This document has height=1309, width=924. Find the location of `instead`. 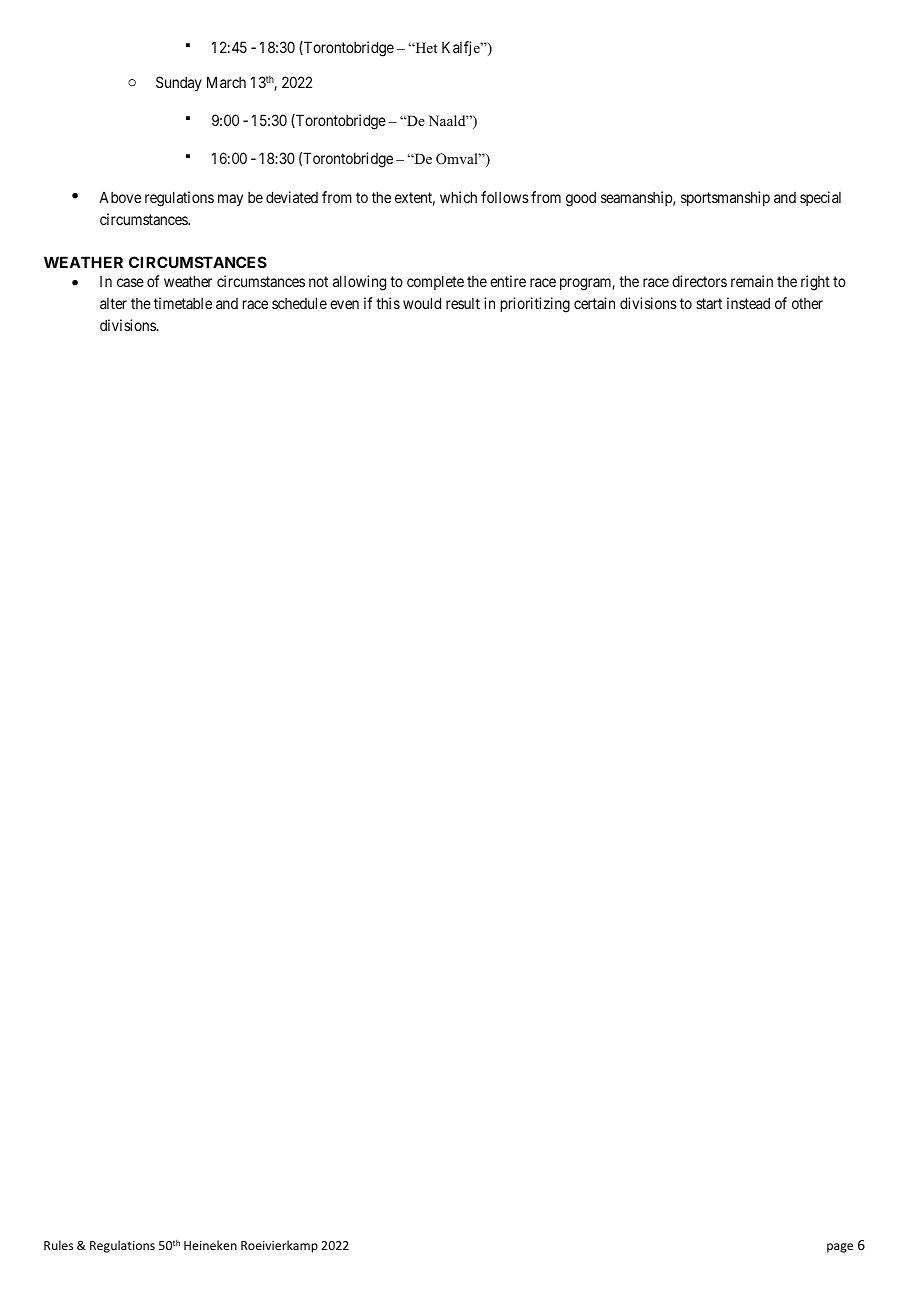

instead is located at coordinates (748, 303).
